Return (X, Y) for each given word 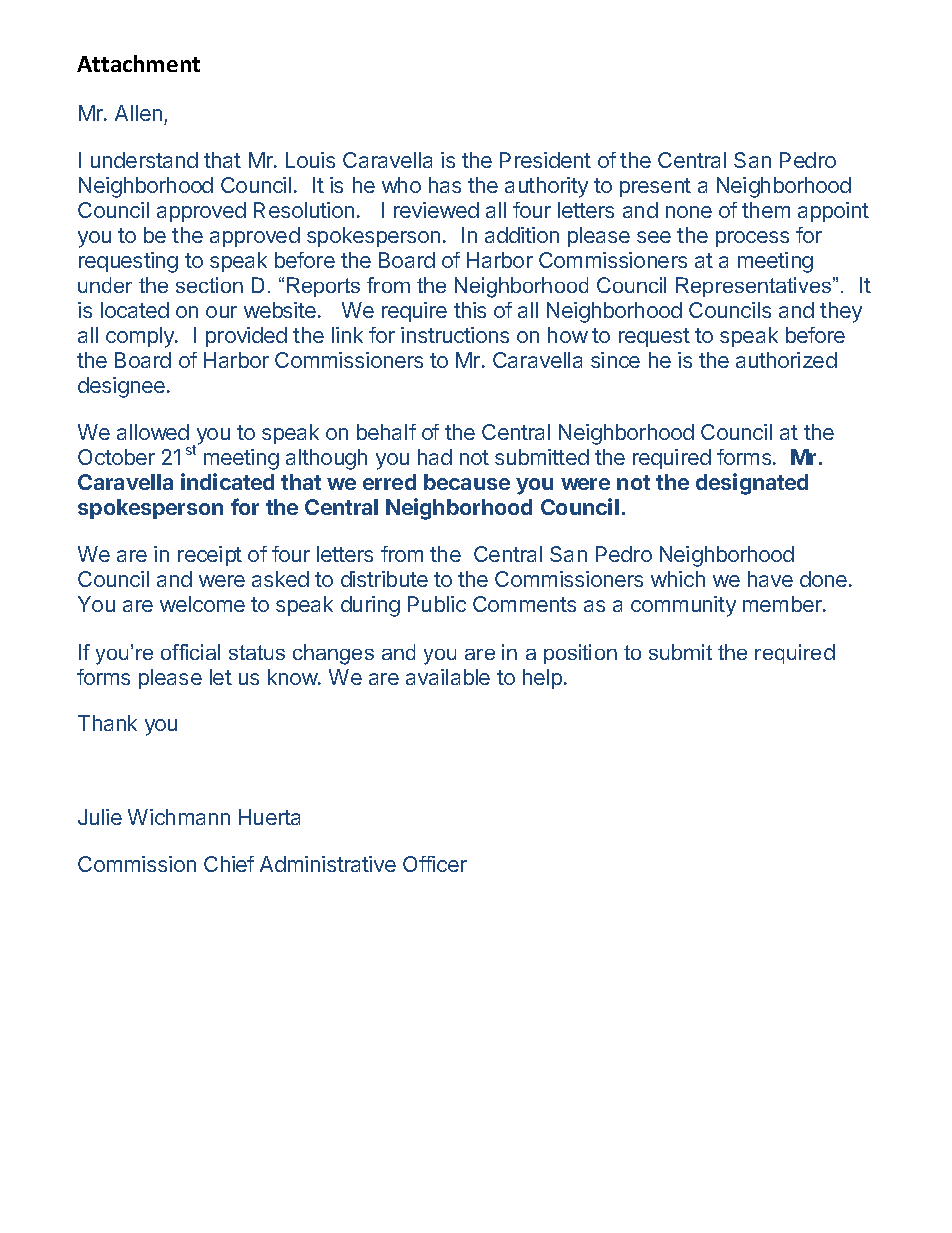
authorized (786, 360)
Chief (229, 864)
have (770, 579)
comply (141, 337)
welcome (202, 604)
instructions (455, 335)
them (766, 210)
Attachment (138, 63)
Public (437, 604)
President (545, 160)
